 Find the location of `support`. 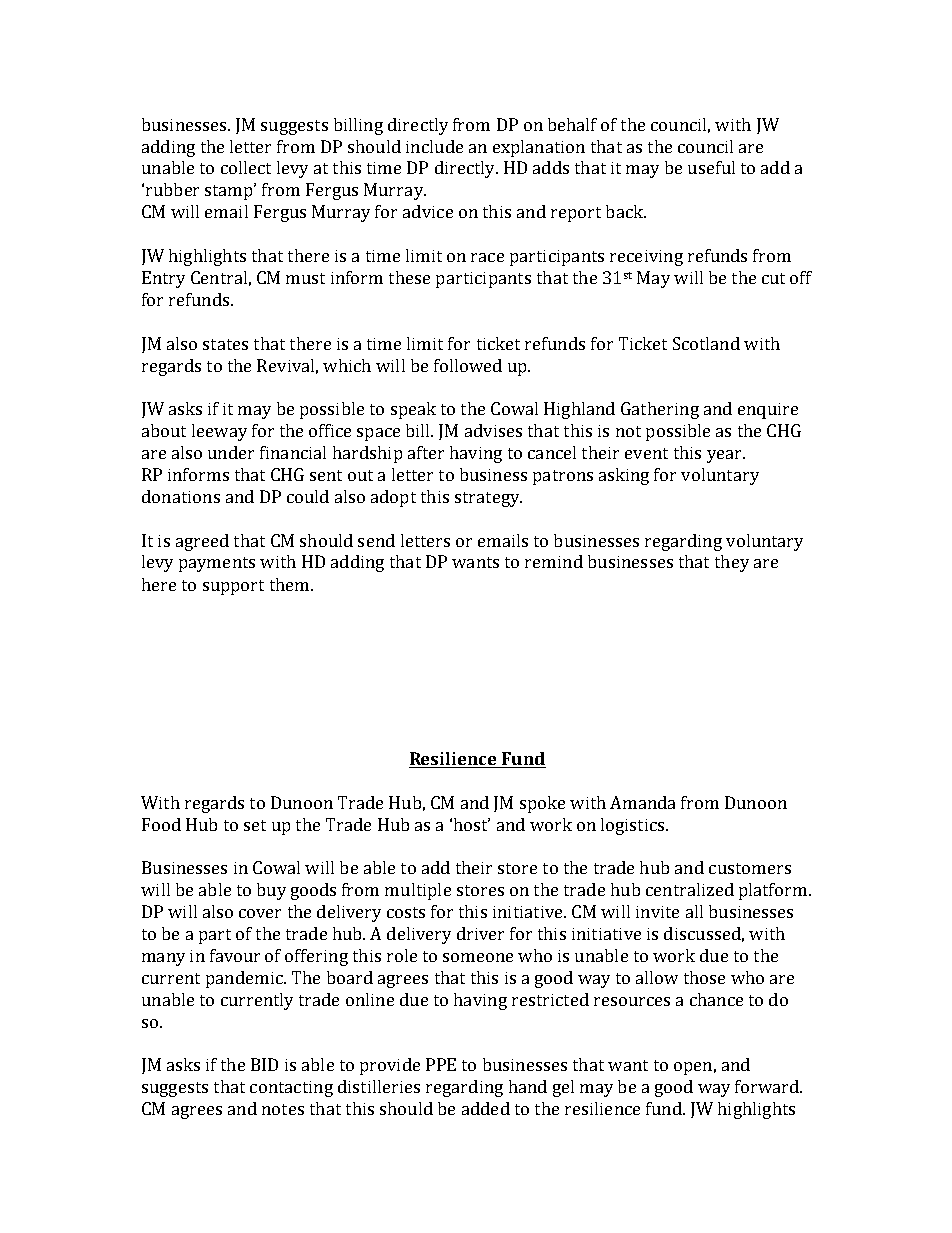

support is located at coordinates (233, 587).
